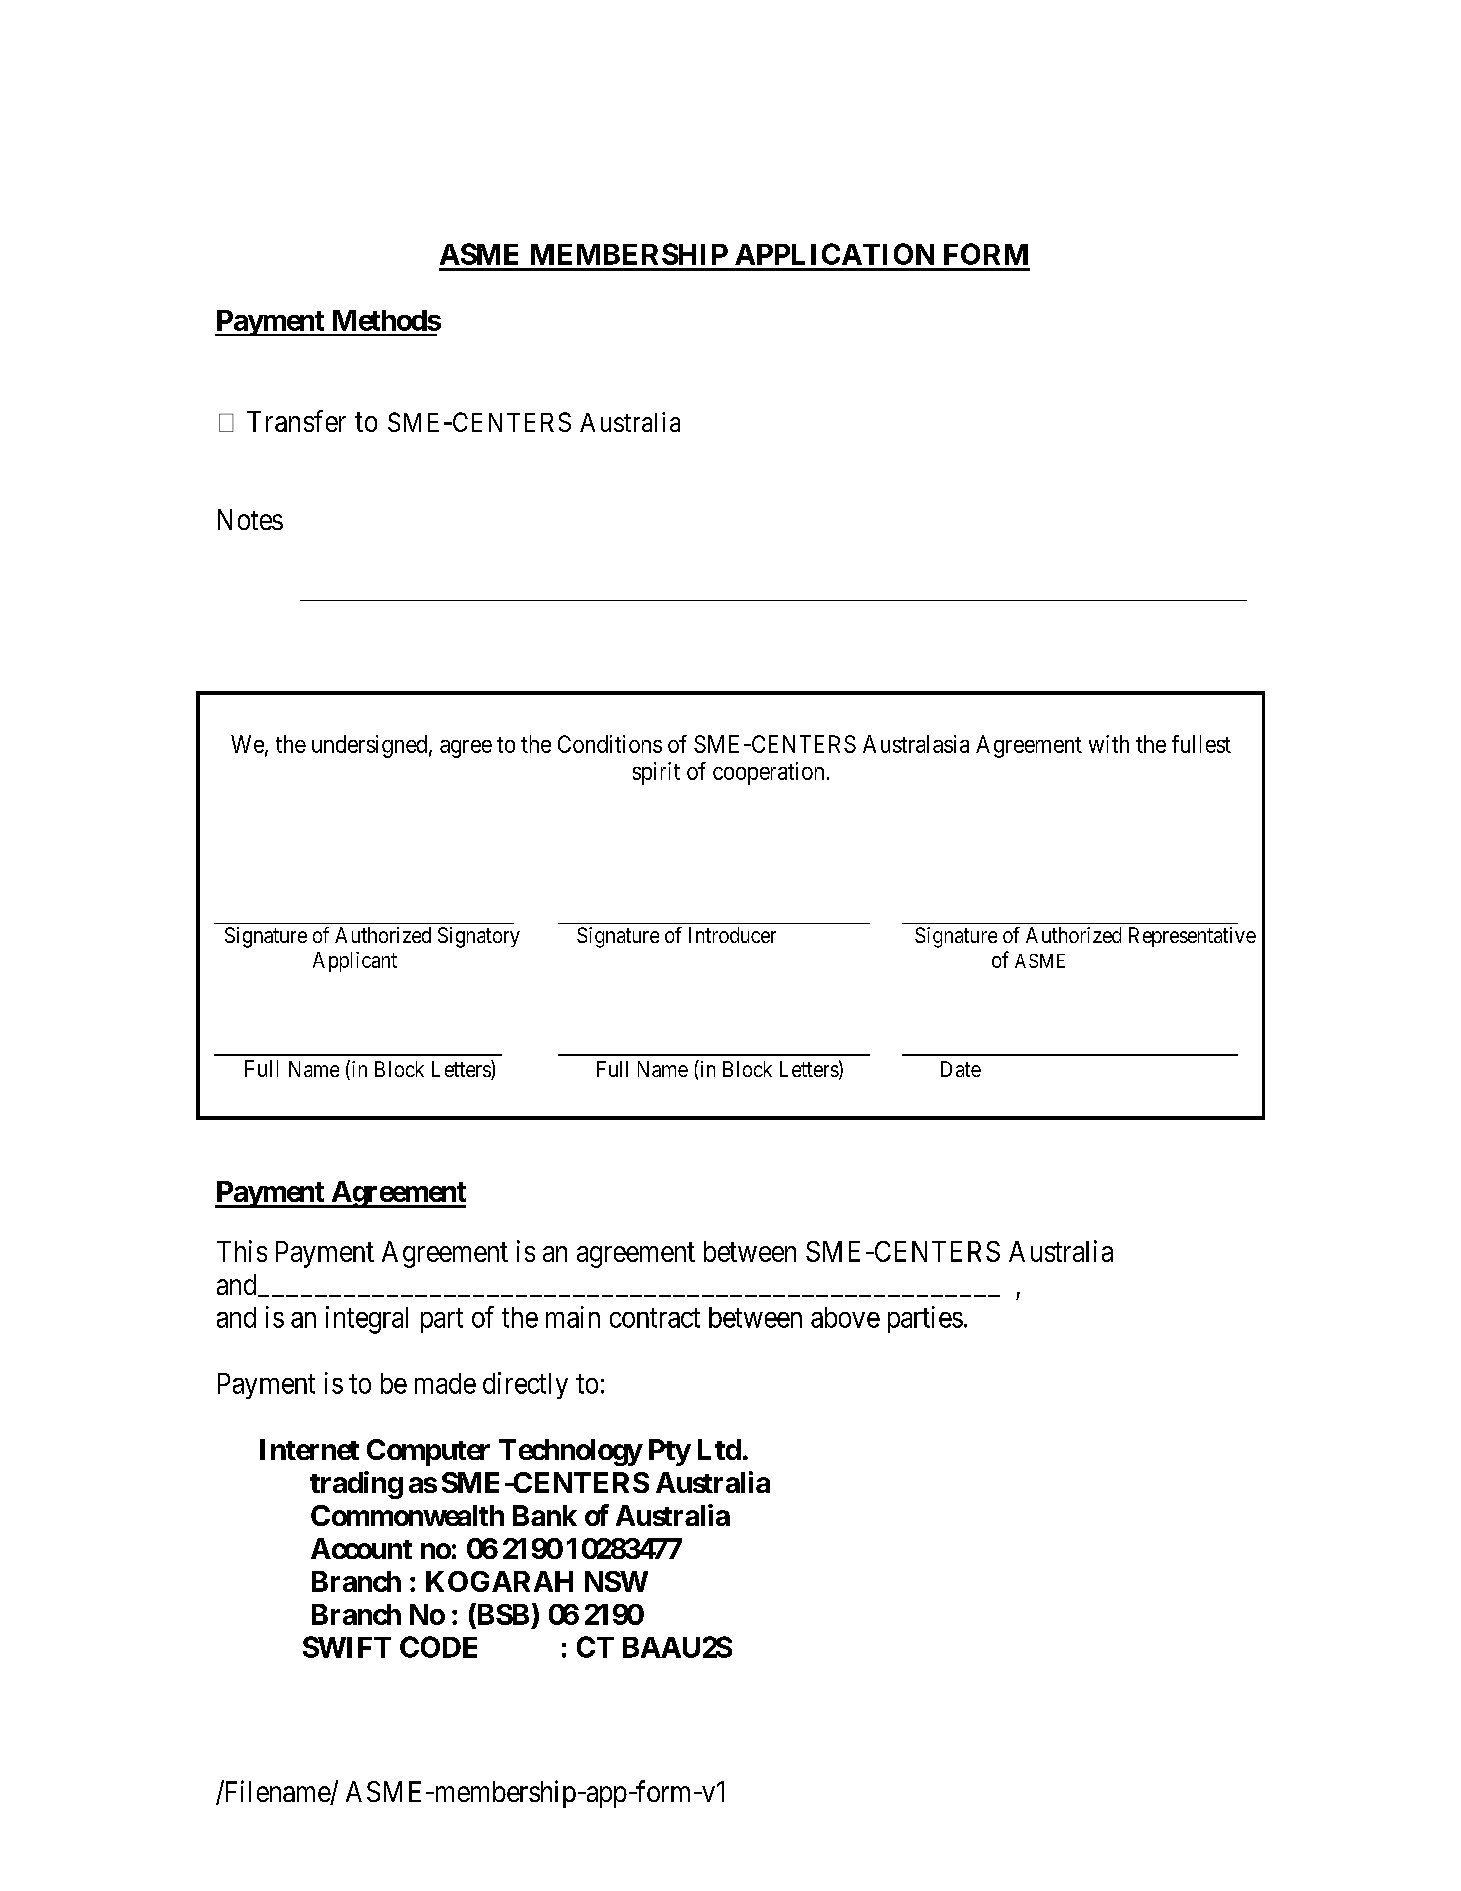  Describe the element at coordinates (1109, 744) in the screenshot. I see `with` at that location.
